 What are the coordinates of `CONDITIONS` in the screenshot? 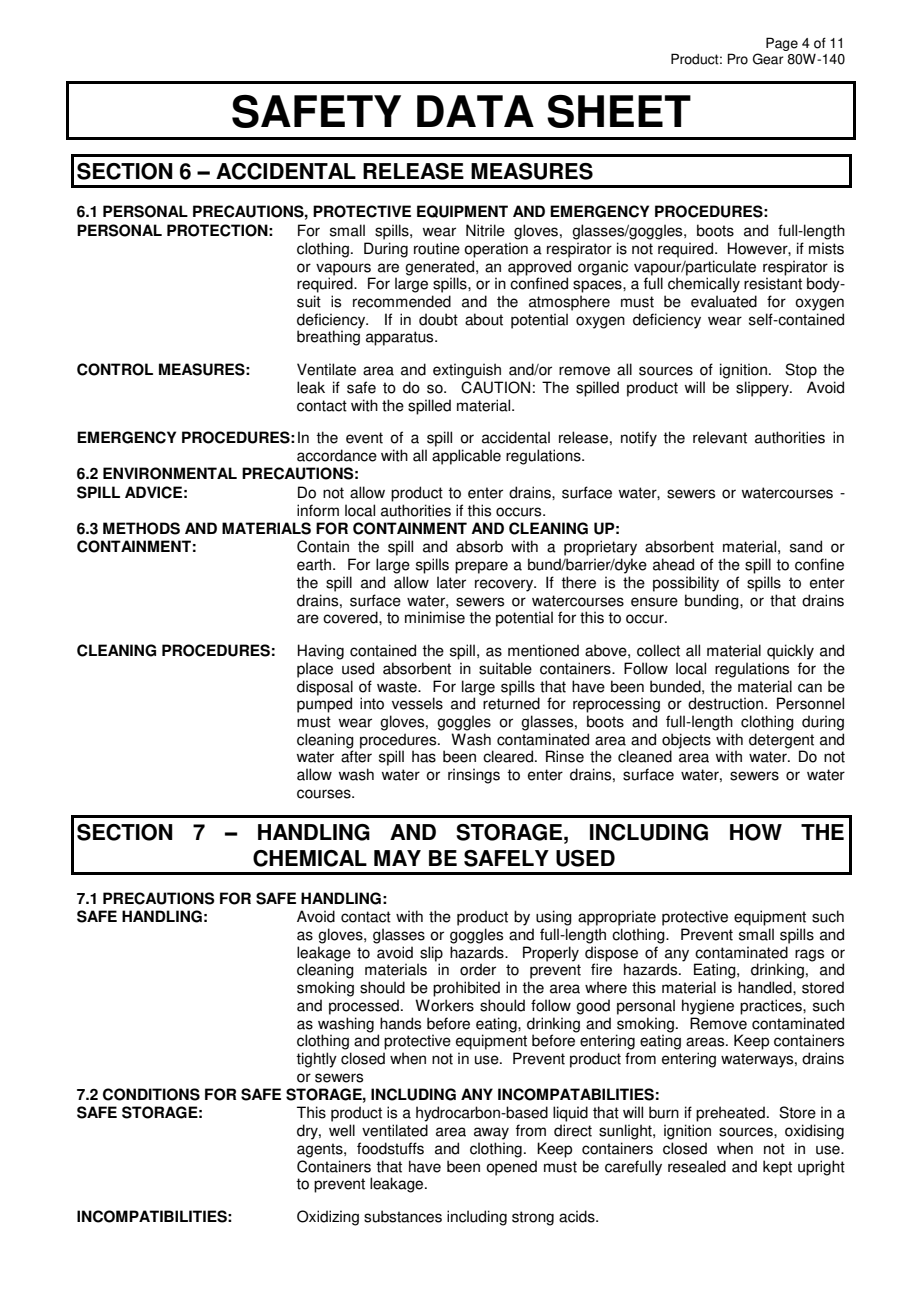 It's located at (151, 1094).
